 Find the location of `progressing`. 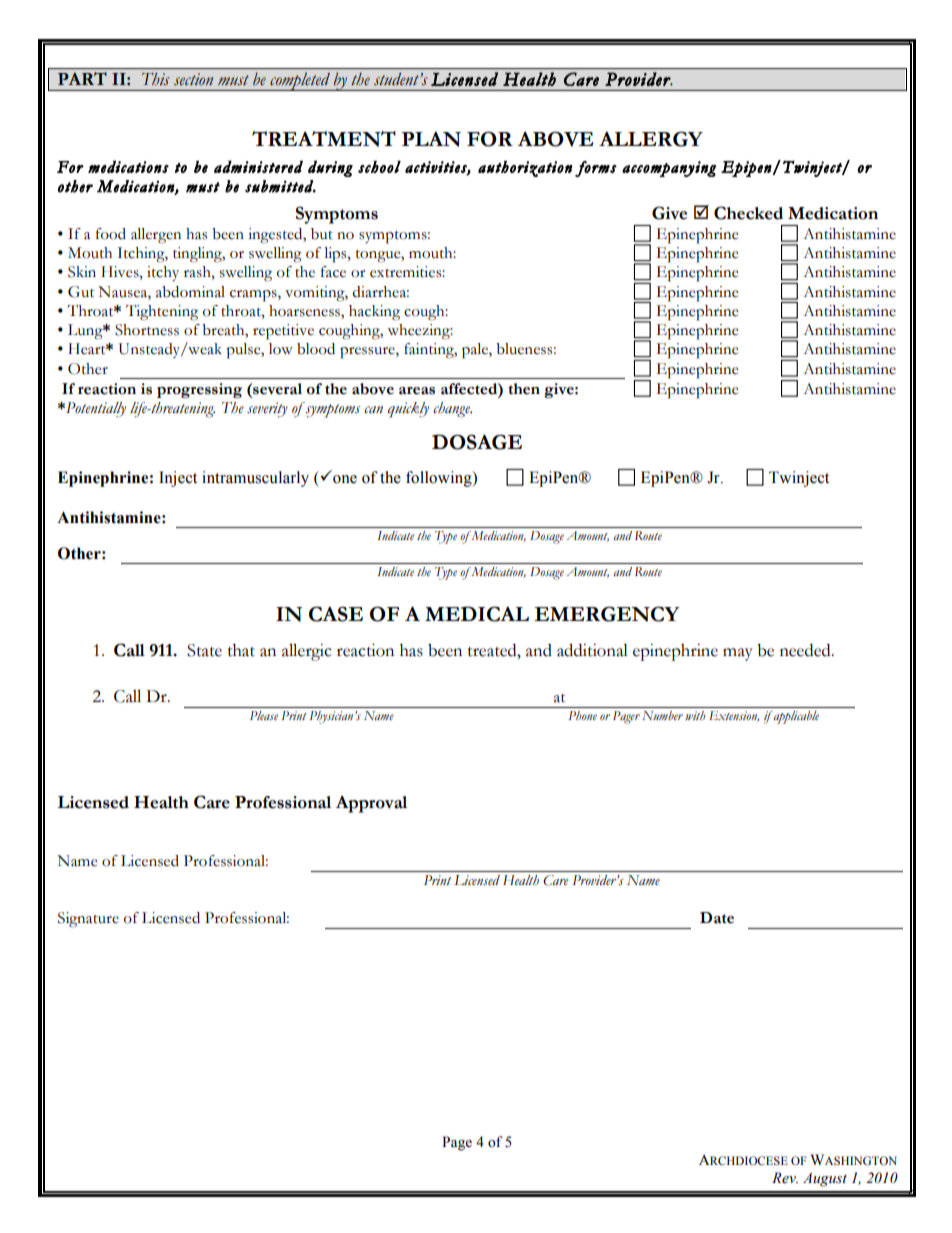

progressing is located at coordinates (199, 391).
